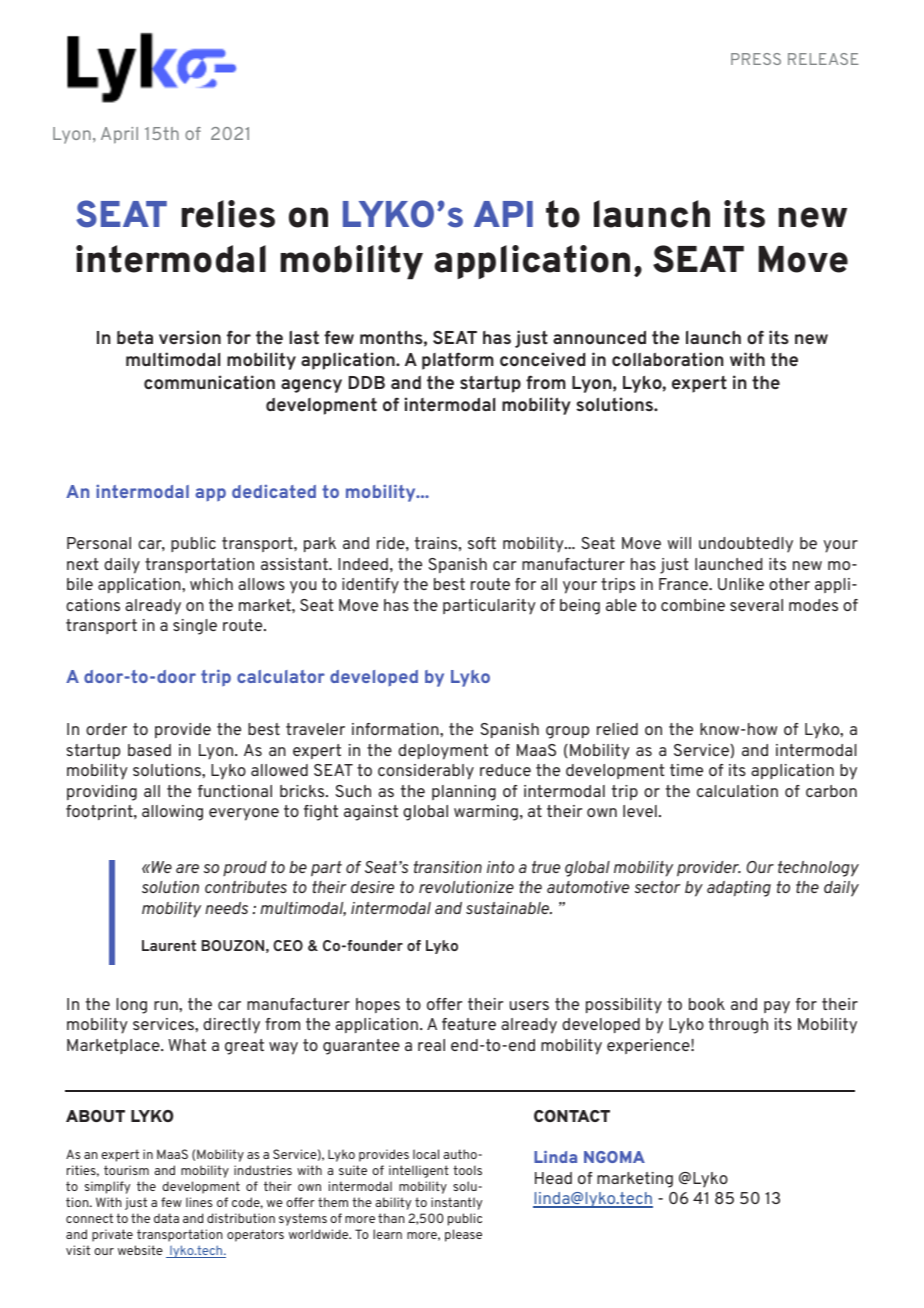 Image resolution: width=924 pixels, height=1308 pixels. Describe the element at coordinates (486, 813) in the screenshot. I see `warming` at that location.
